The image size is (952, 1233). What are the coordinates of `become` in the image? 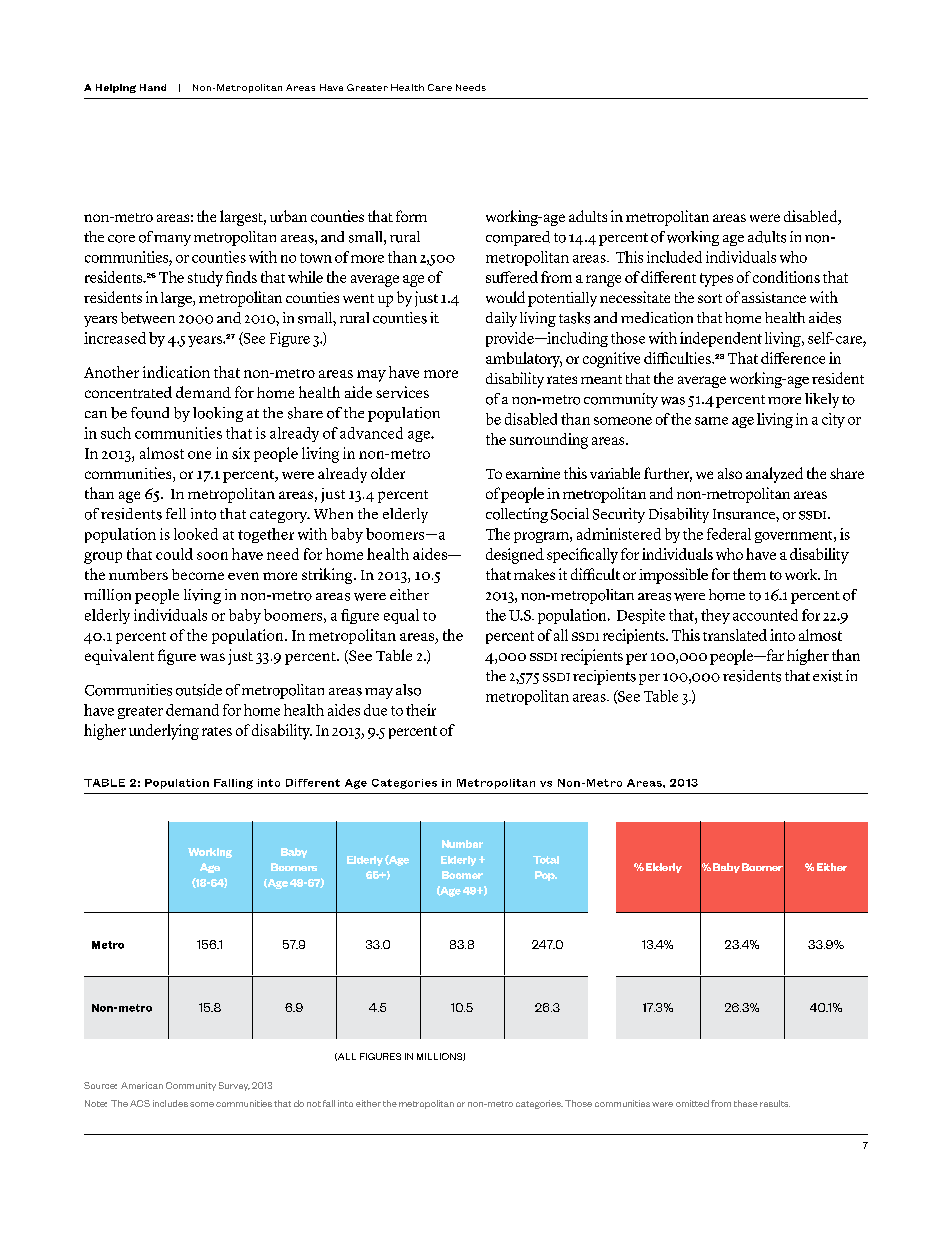 It's located at (198, 574).
